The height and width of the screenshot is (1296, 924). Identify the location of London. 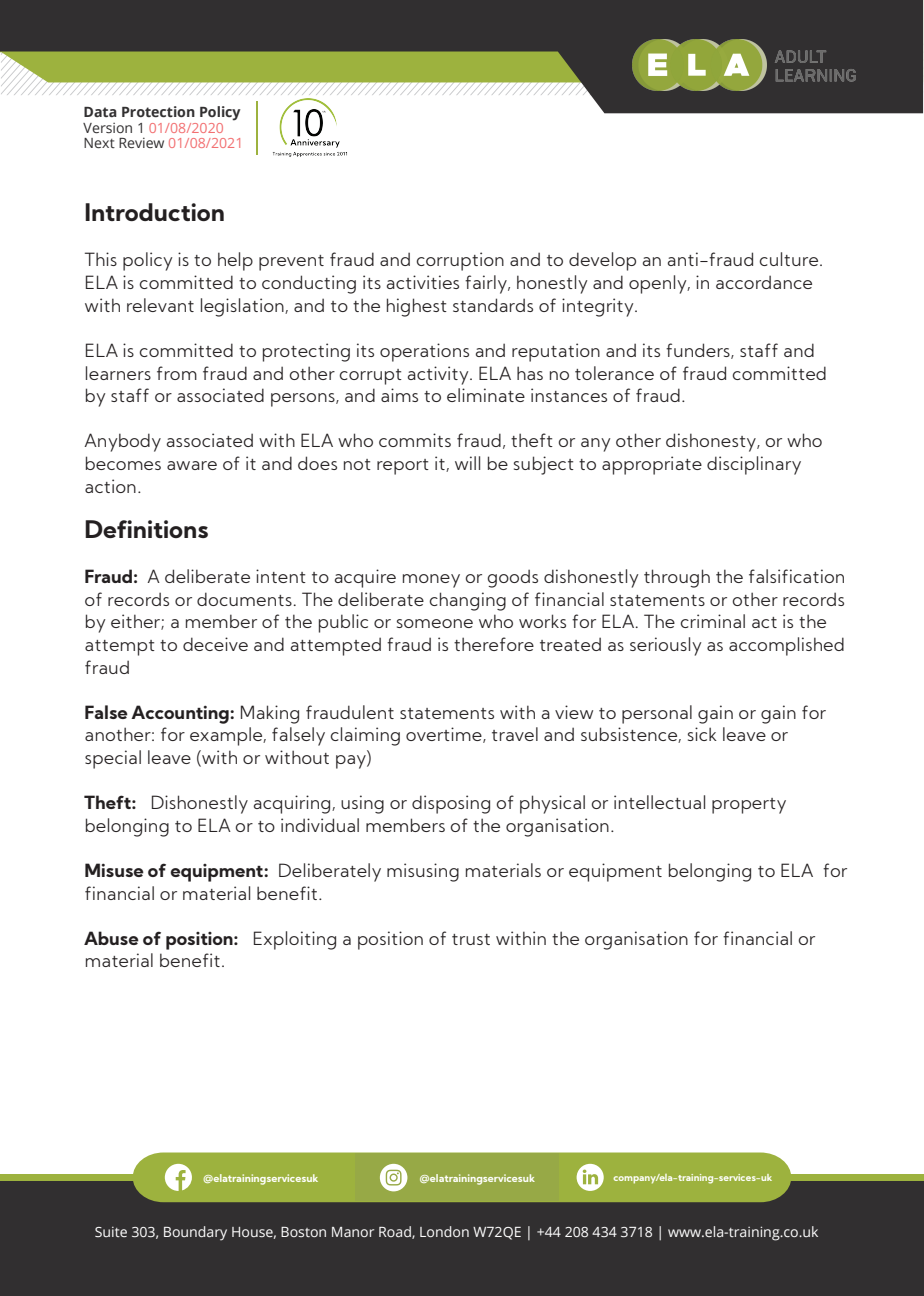
(444, 1231).
